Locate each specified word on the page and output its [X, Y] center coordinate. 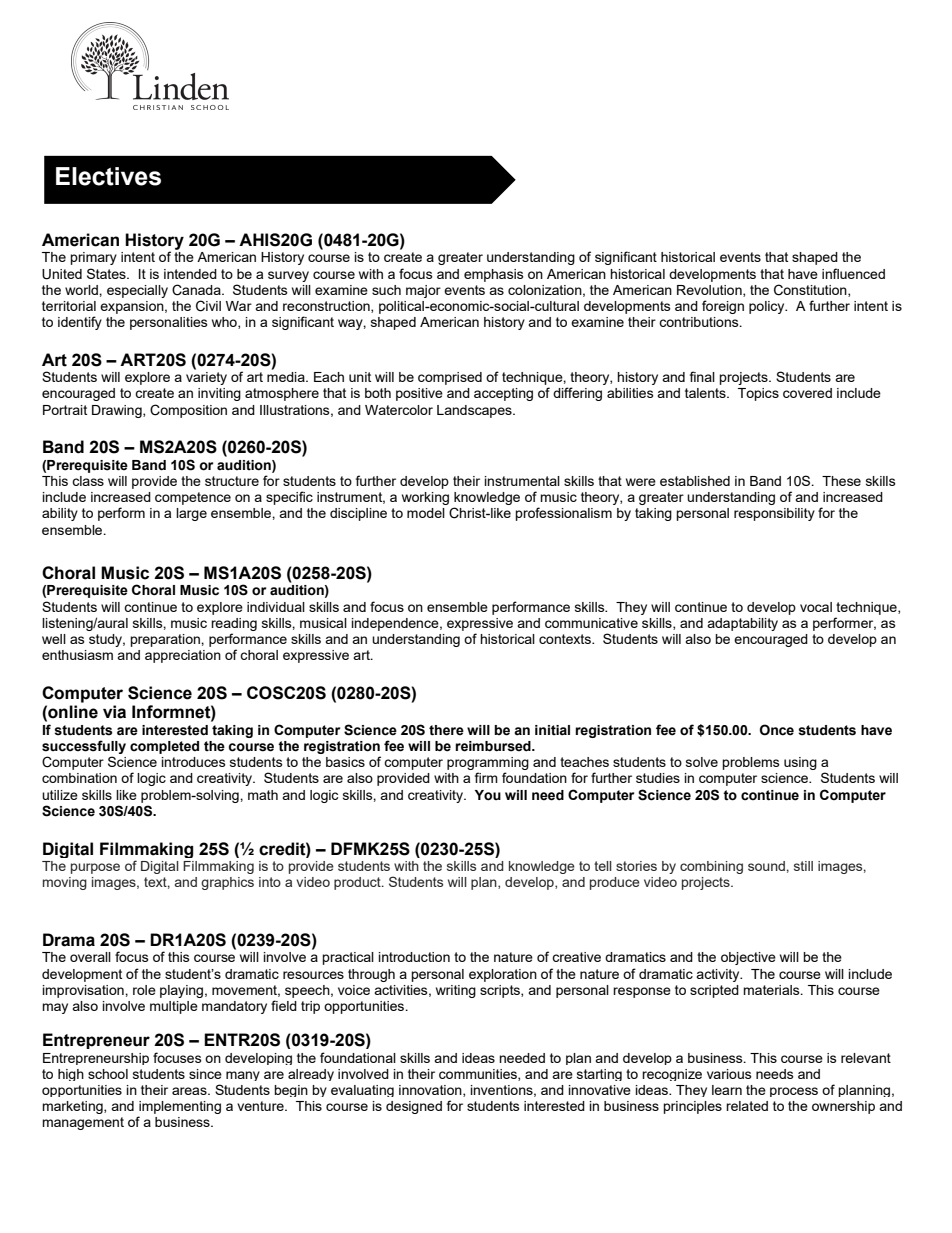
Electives [108, 176]
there [446, 730]
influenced [853, 273]
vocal [816, 607]
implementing [180, 1107]
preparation [166, 640]
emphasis [494, 275]
